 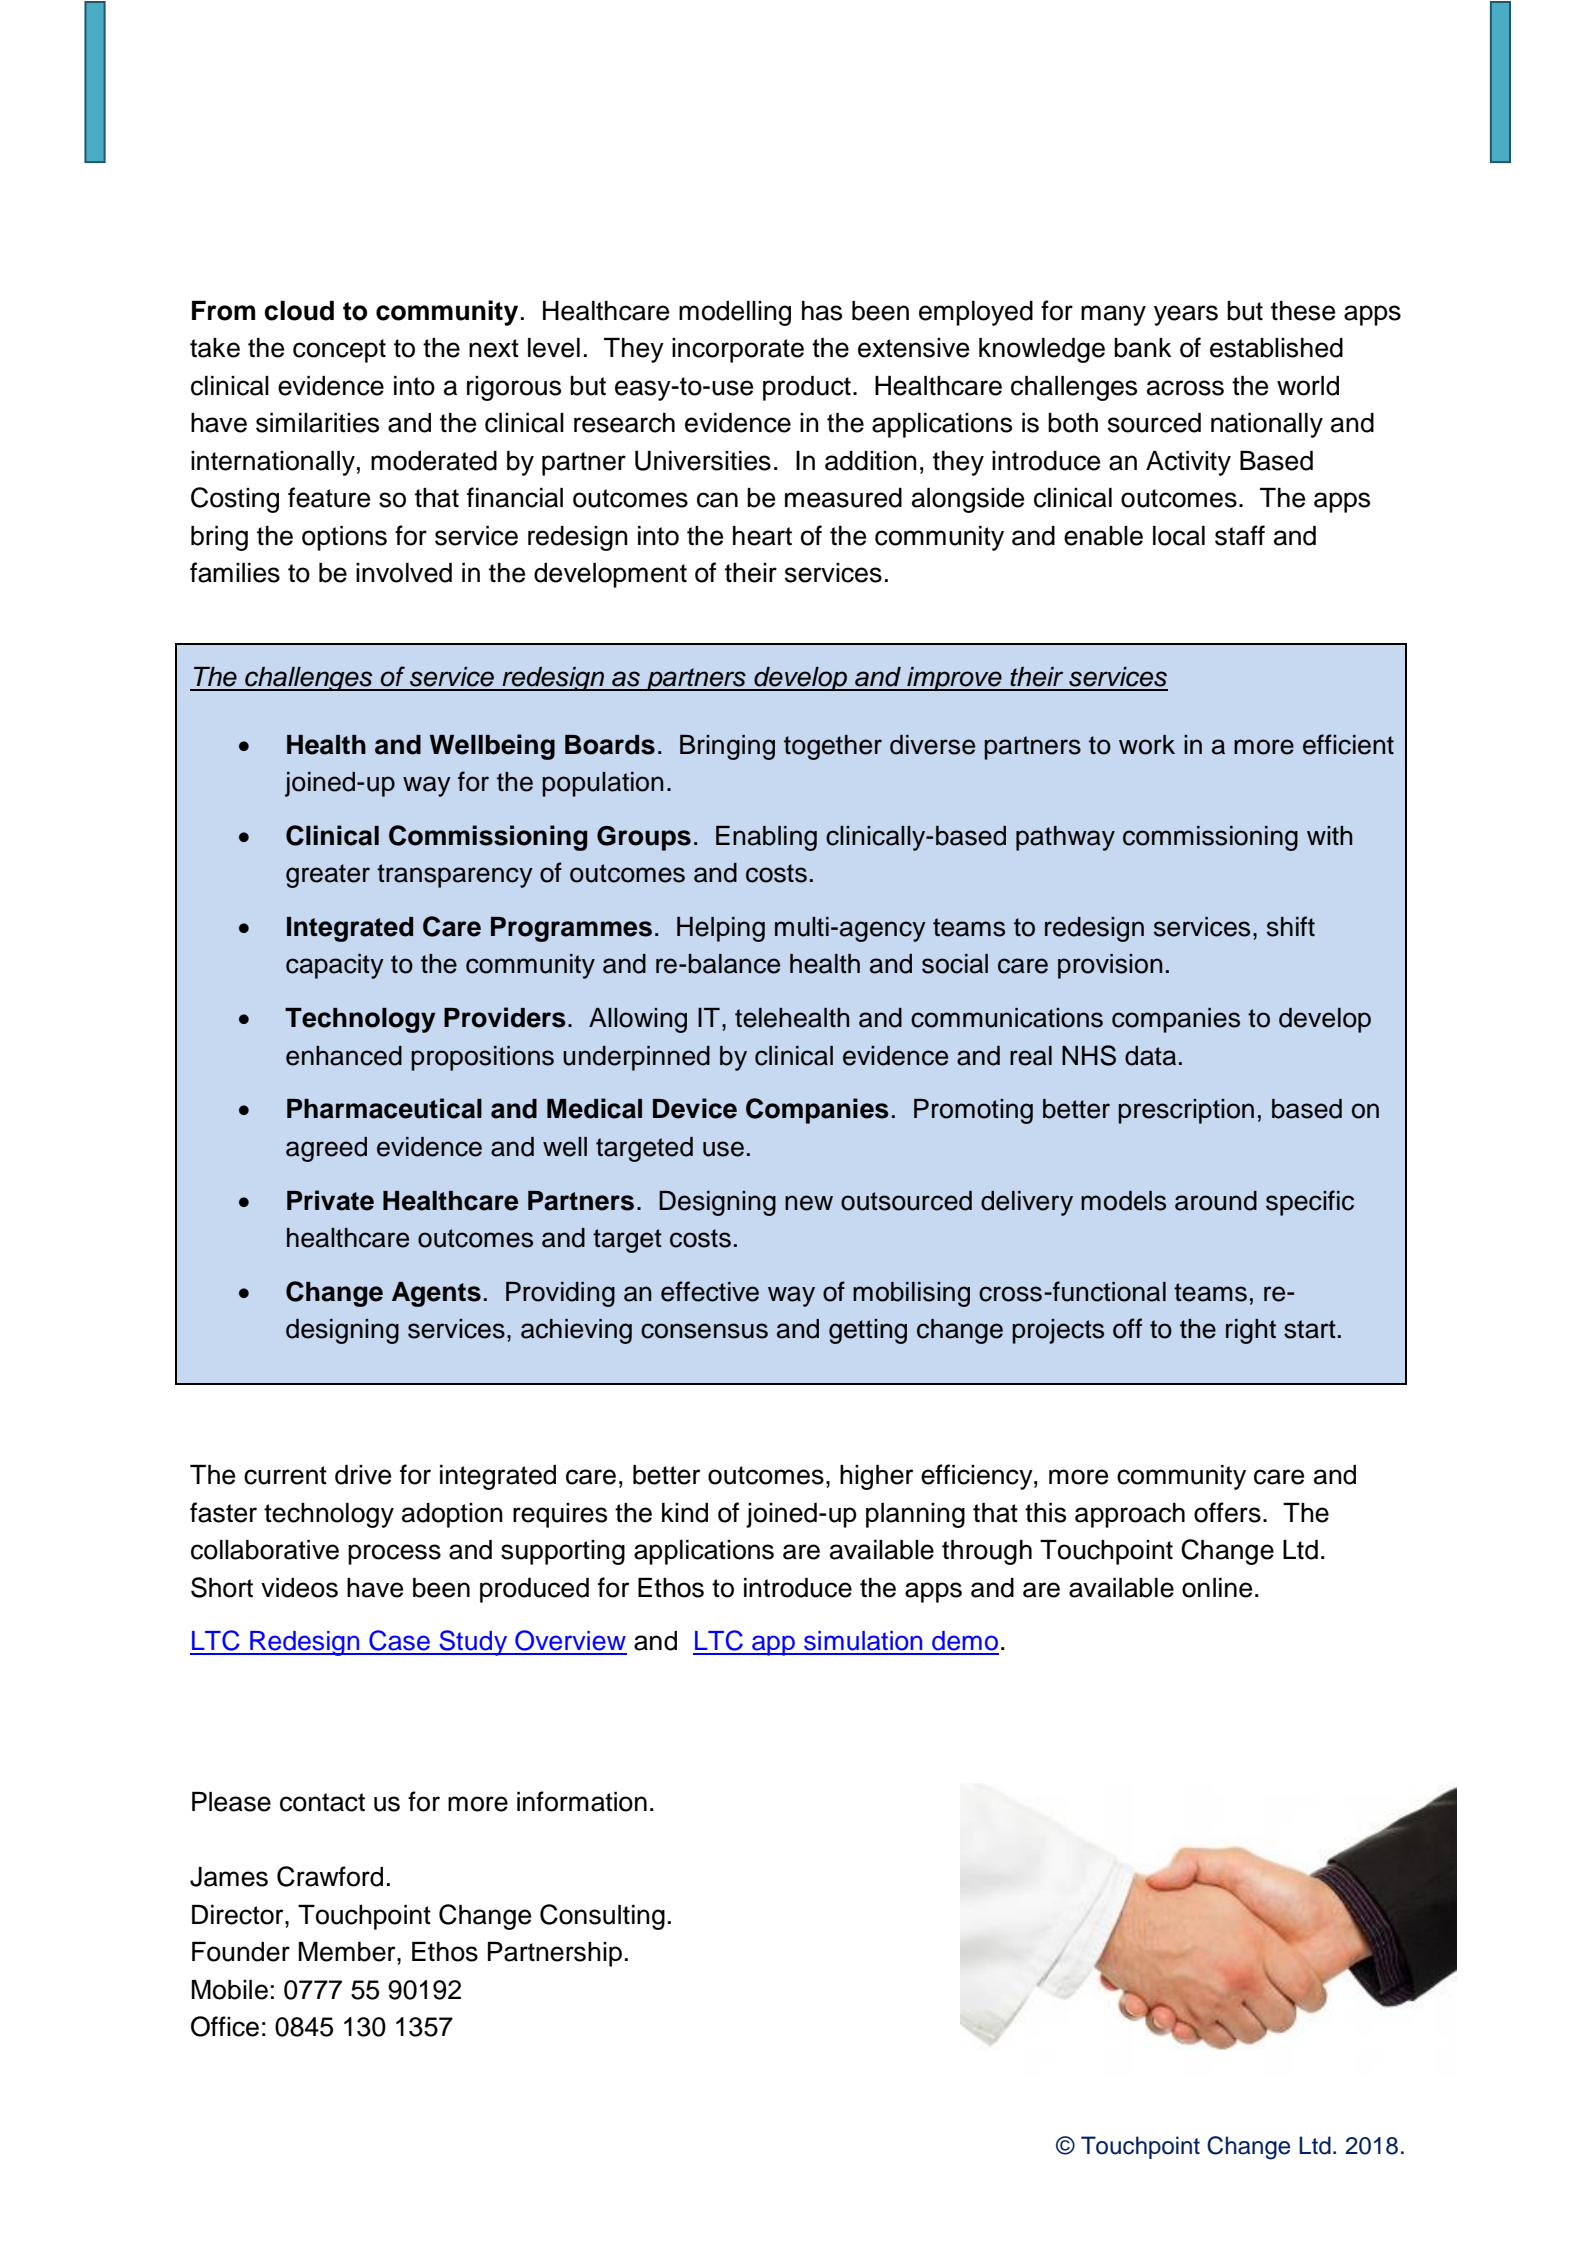 I want to click on concept, so click(x=339, y=351).
